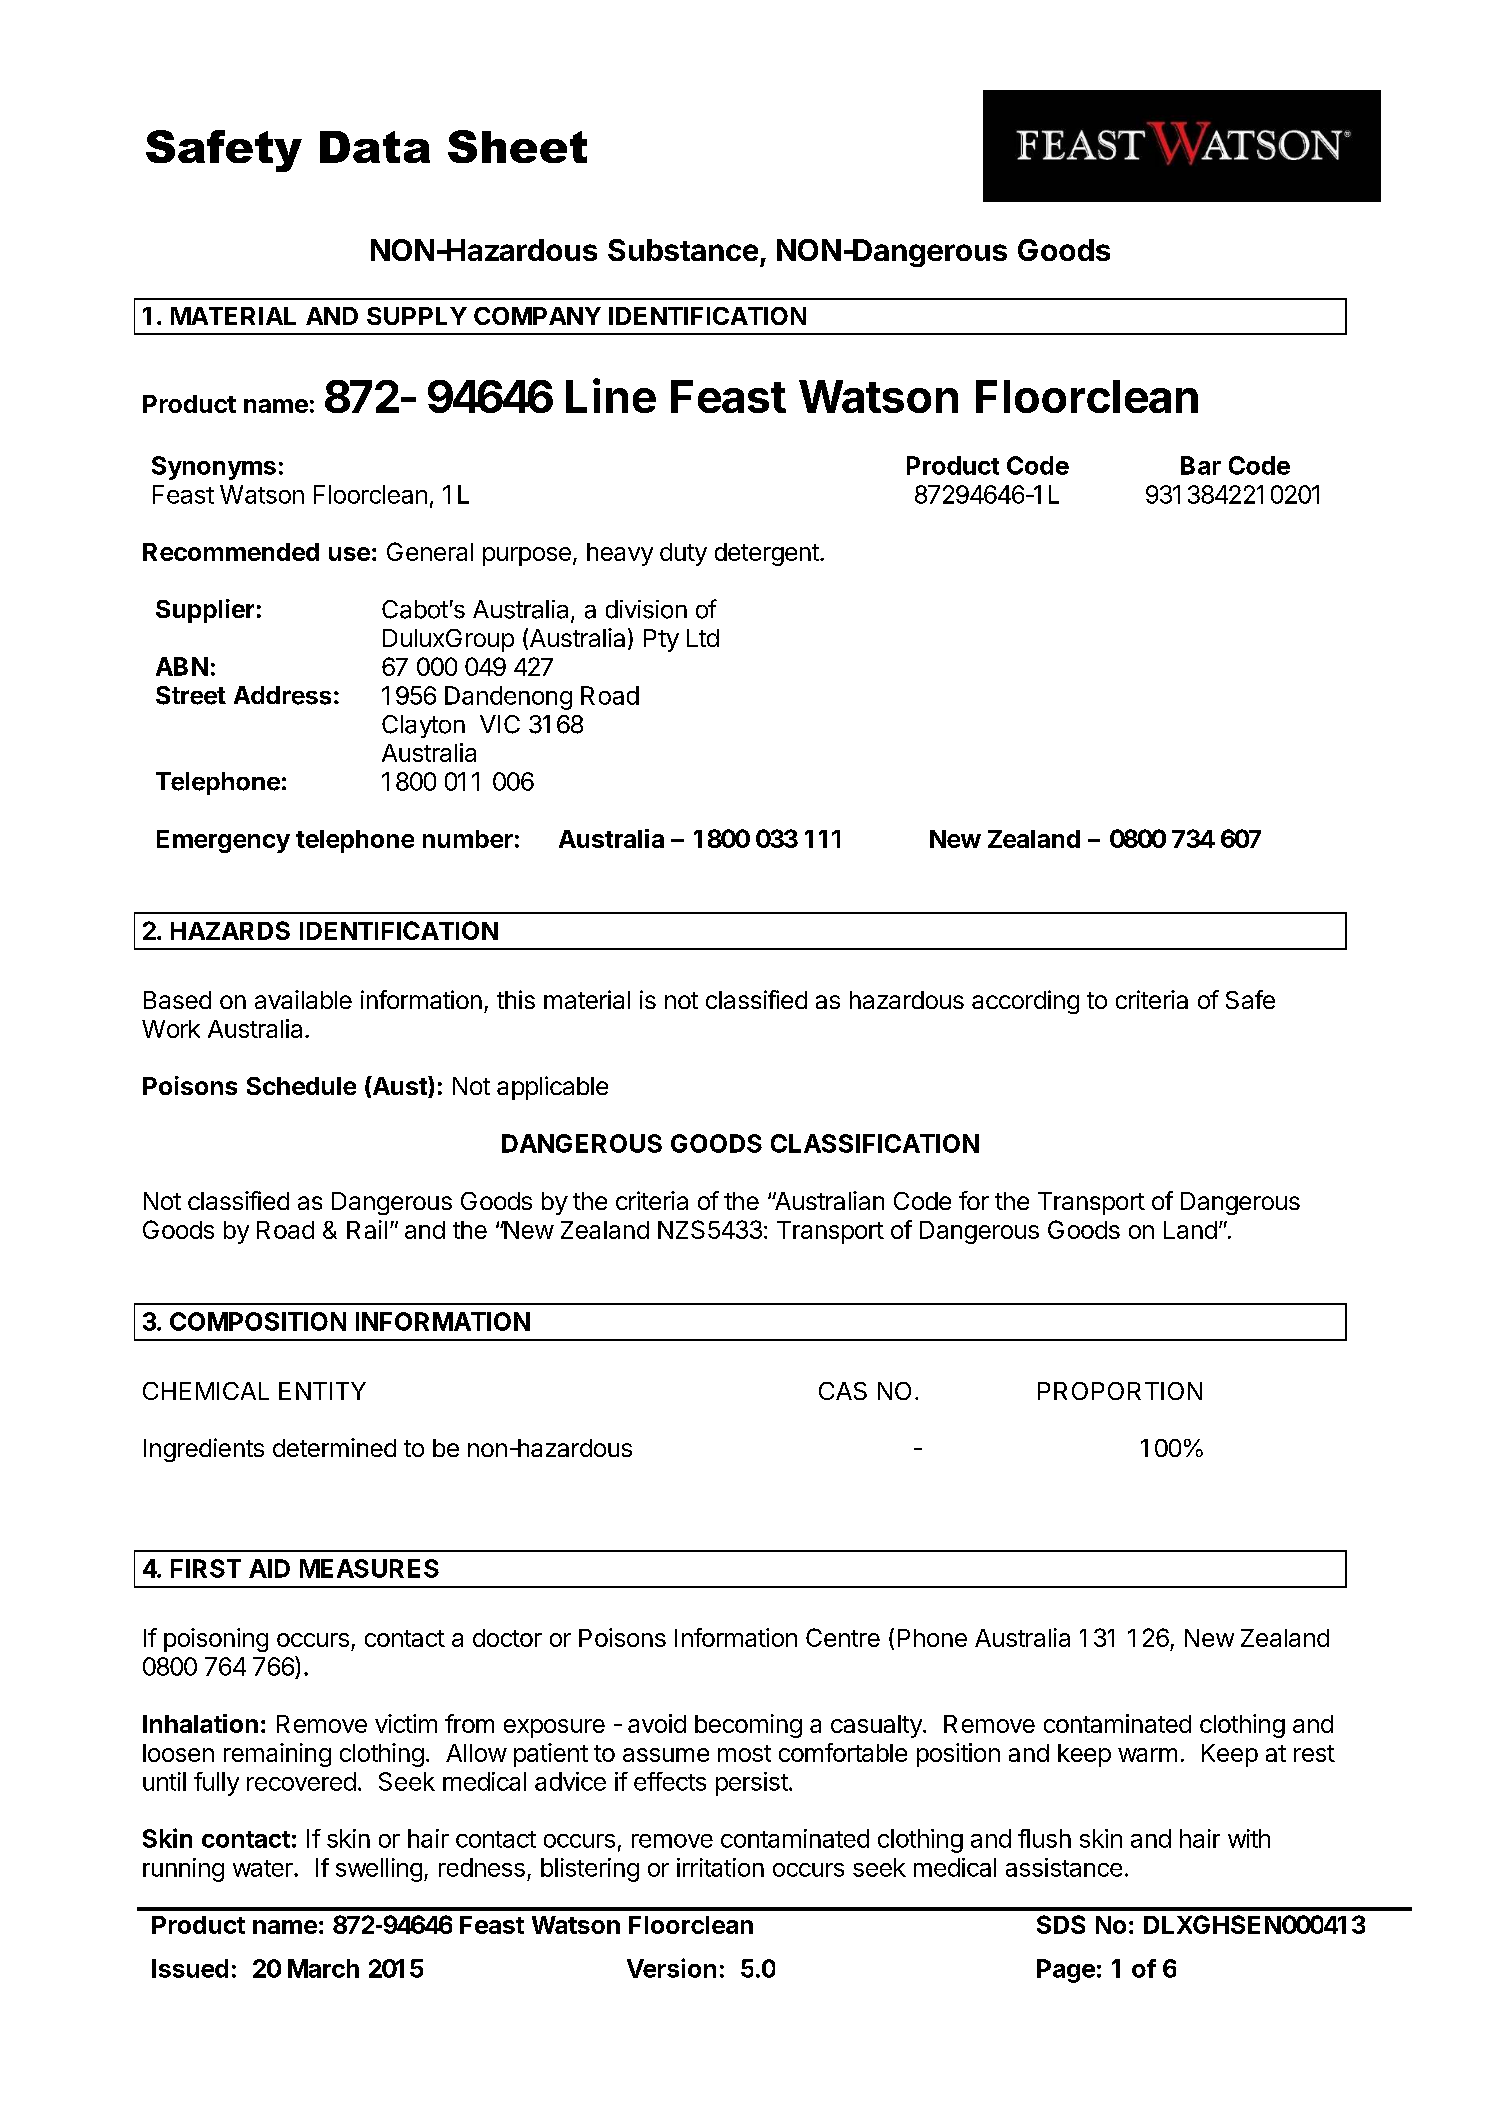 Image resolution: width=1486 pixels, height=2102 pixels. What do you see at coordinates (1201, 465) in the screenshot?
I see `Bar` at bounding box center [1201, 465].
